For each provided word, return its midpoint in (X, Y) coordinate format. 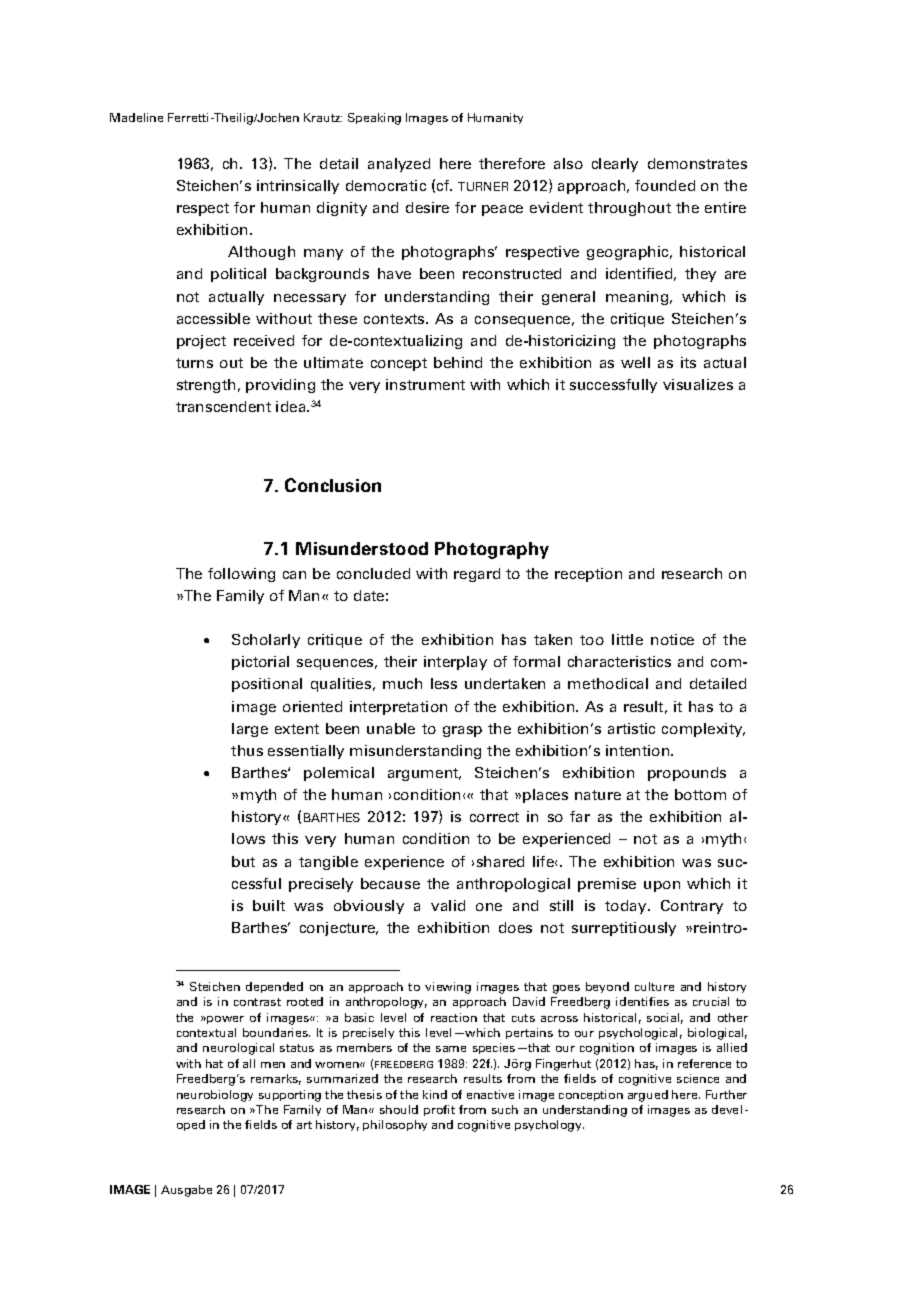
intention (639, 750)
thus (247, 750)
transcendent (223, 406)
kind (435, 1094)
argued (648, 1096)
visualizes (698, 384)
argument (424, 774)
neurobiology (215, 1096)
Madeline (136, 117)
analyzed (399, 165)
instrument (425, 384)
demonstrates (697, 163)
